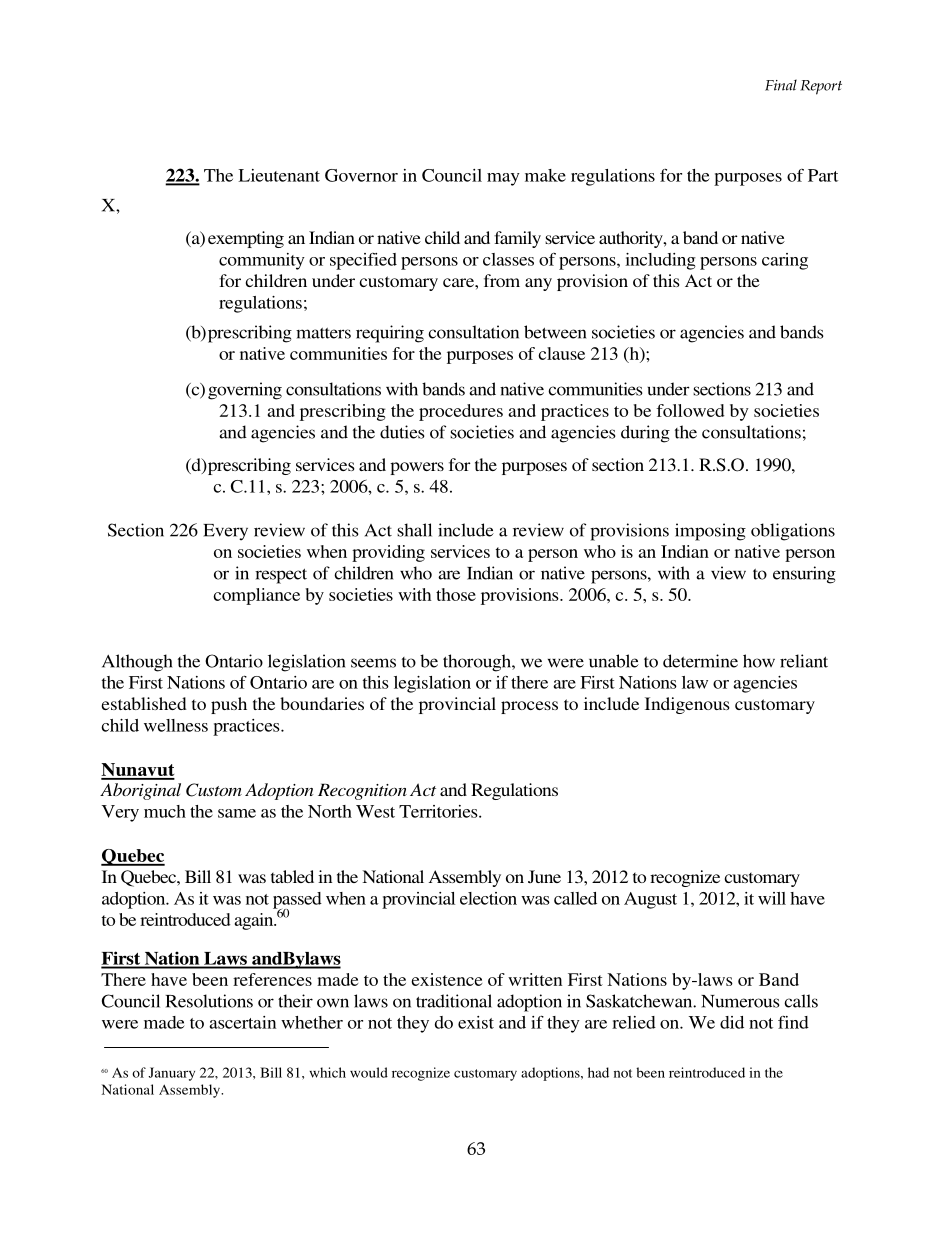 The image size is (952, 1233). What do you see at coordinates (503, 179) in the screenshot?
I see `may` at bounding box center [503, 179].
